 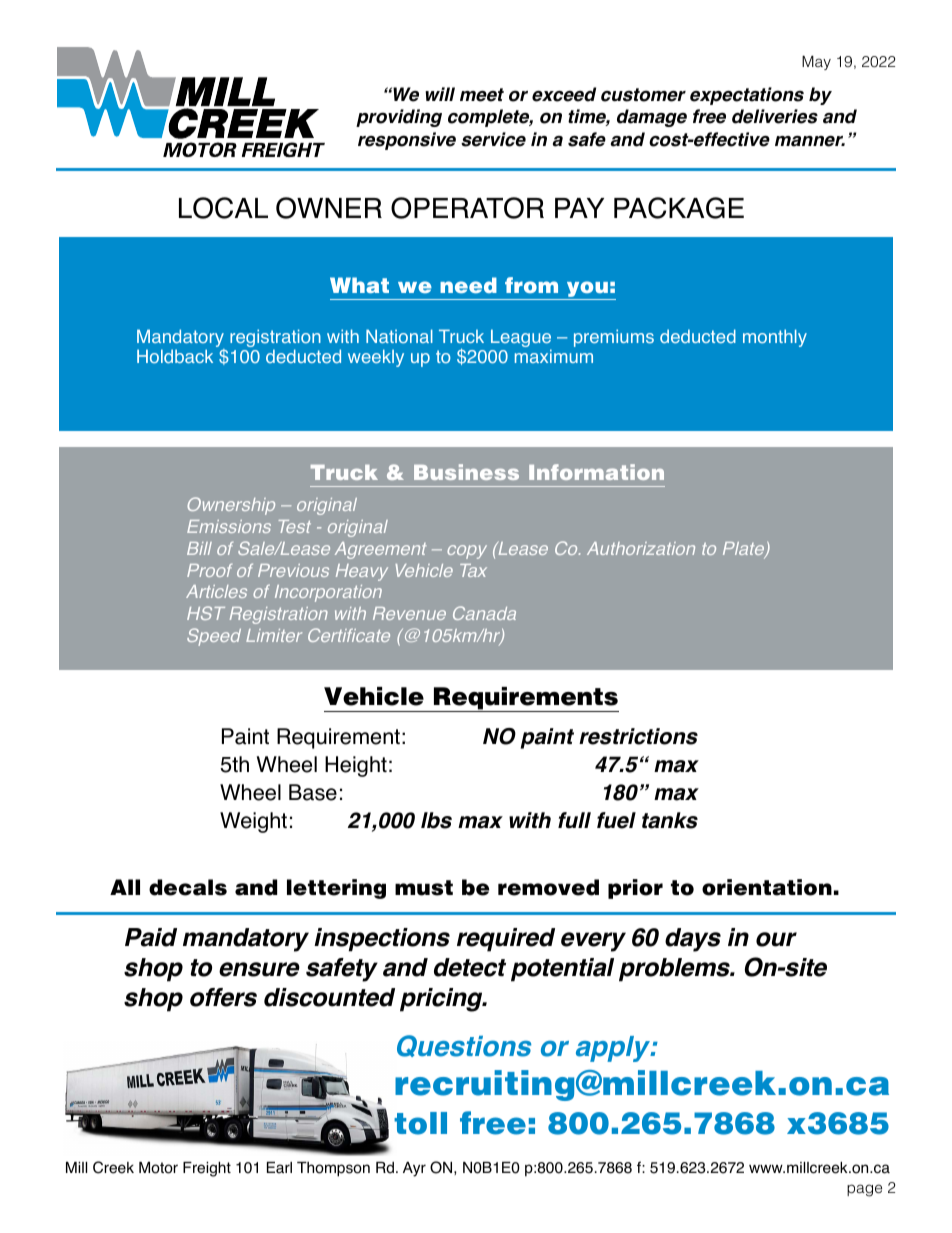 What do you see at coordinates (745, 550) in the screenshot?
I see `Plate` at bounding box center [745, 550].
